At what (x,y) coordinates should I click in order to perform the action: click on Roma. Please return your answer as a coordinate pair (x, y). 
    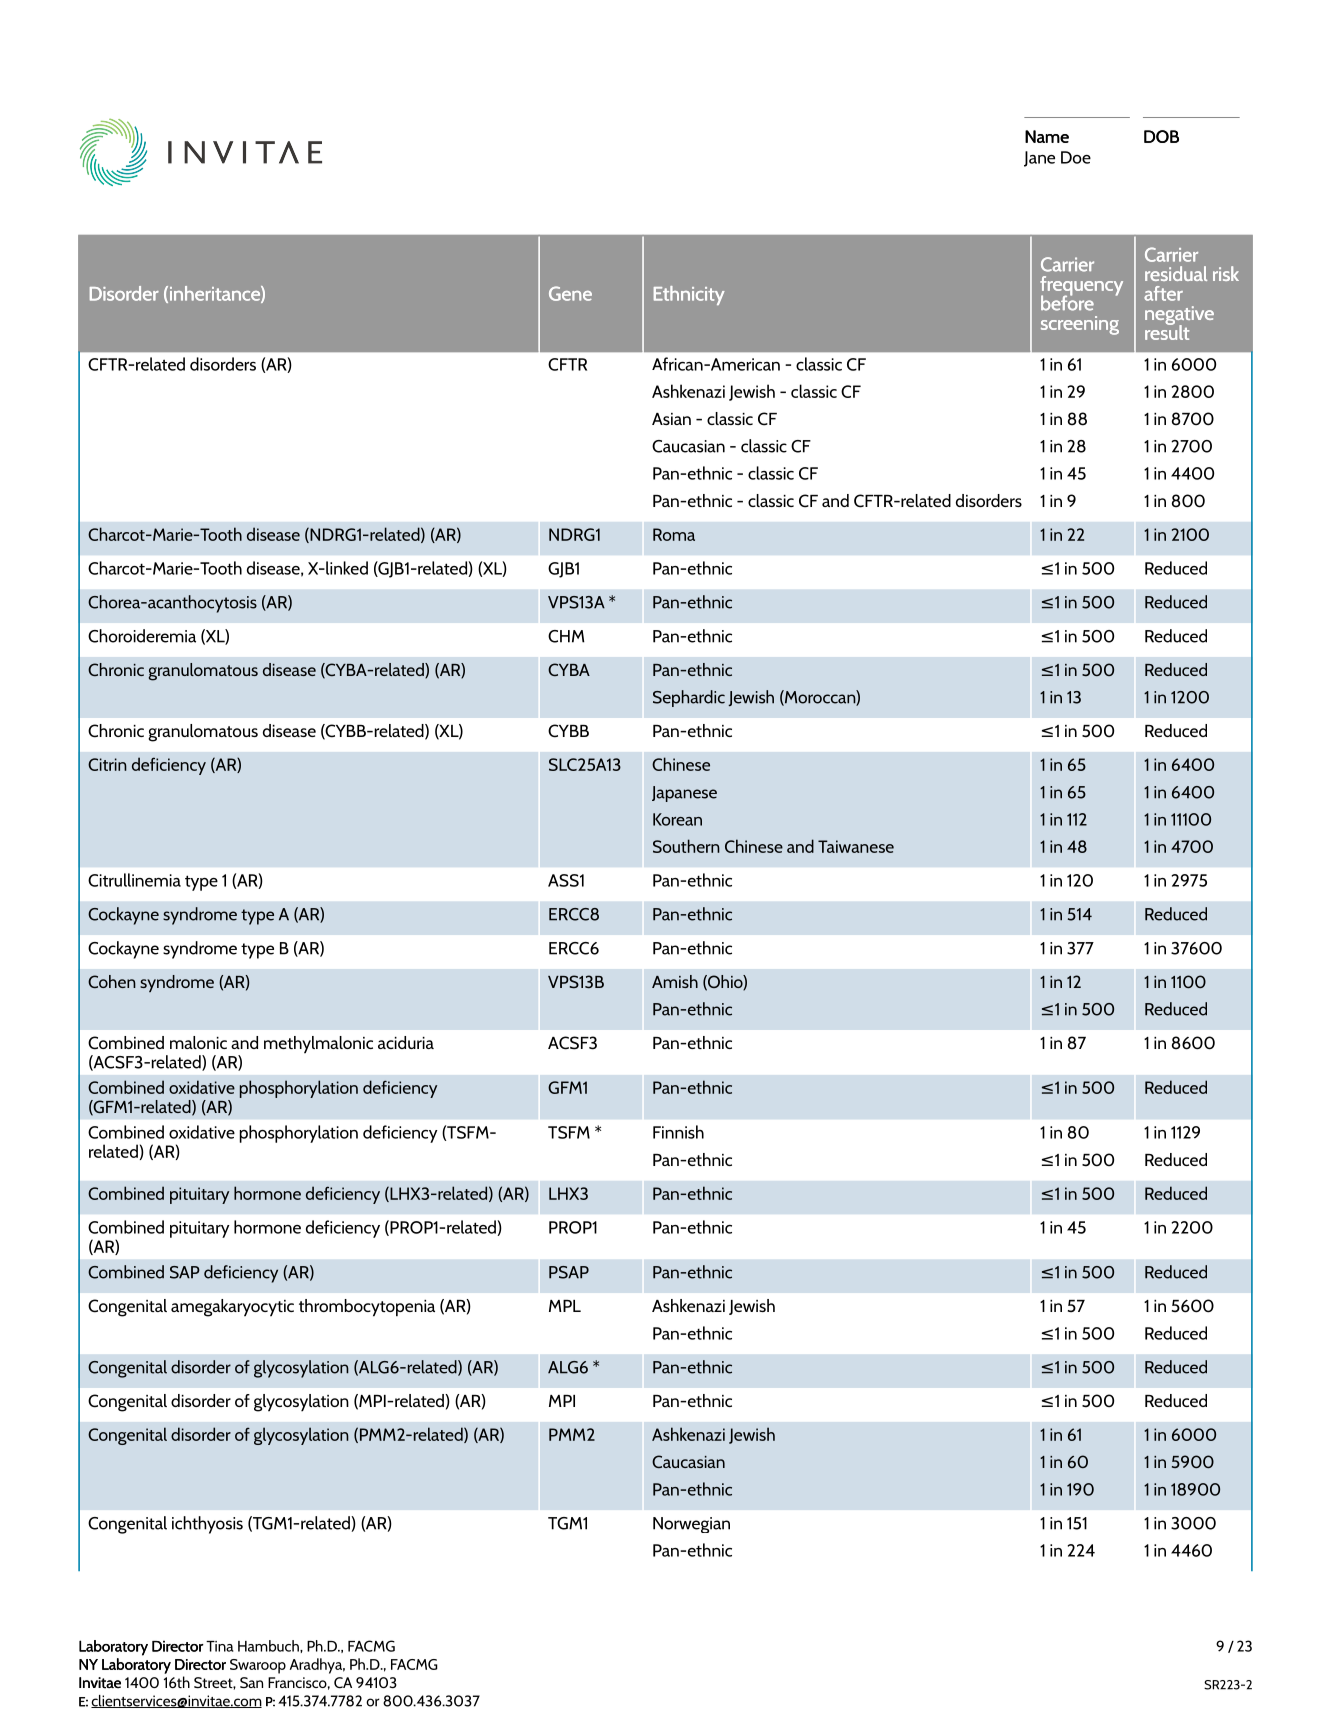
    Looking at the image, I should click on (674, 534).
